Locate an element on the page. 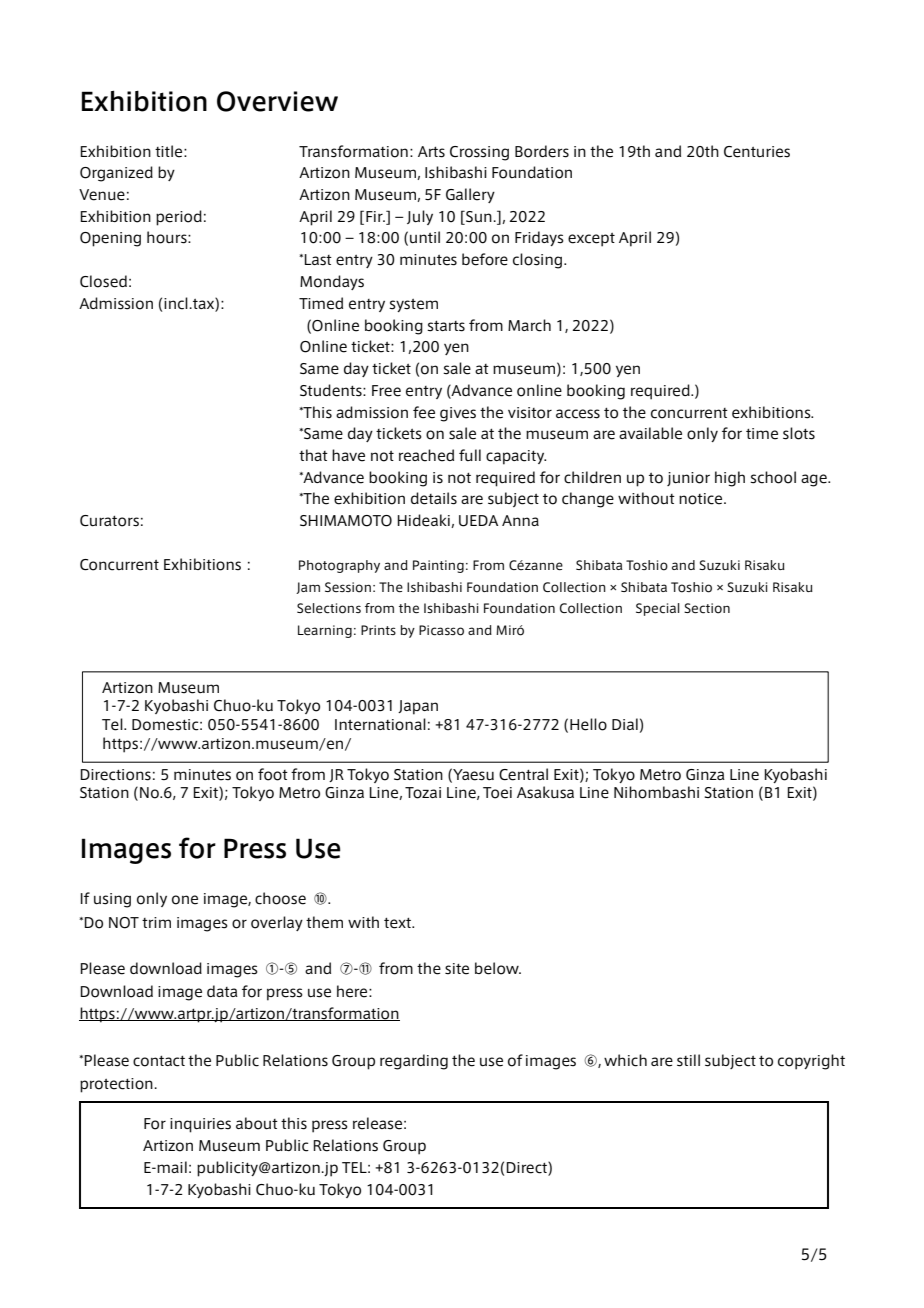 The image size is (924, 1308). slots is located at coordinates (799, 433).
